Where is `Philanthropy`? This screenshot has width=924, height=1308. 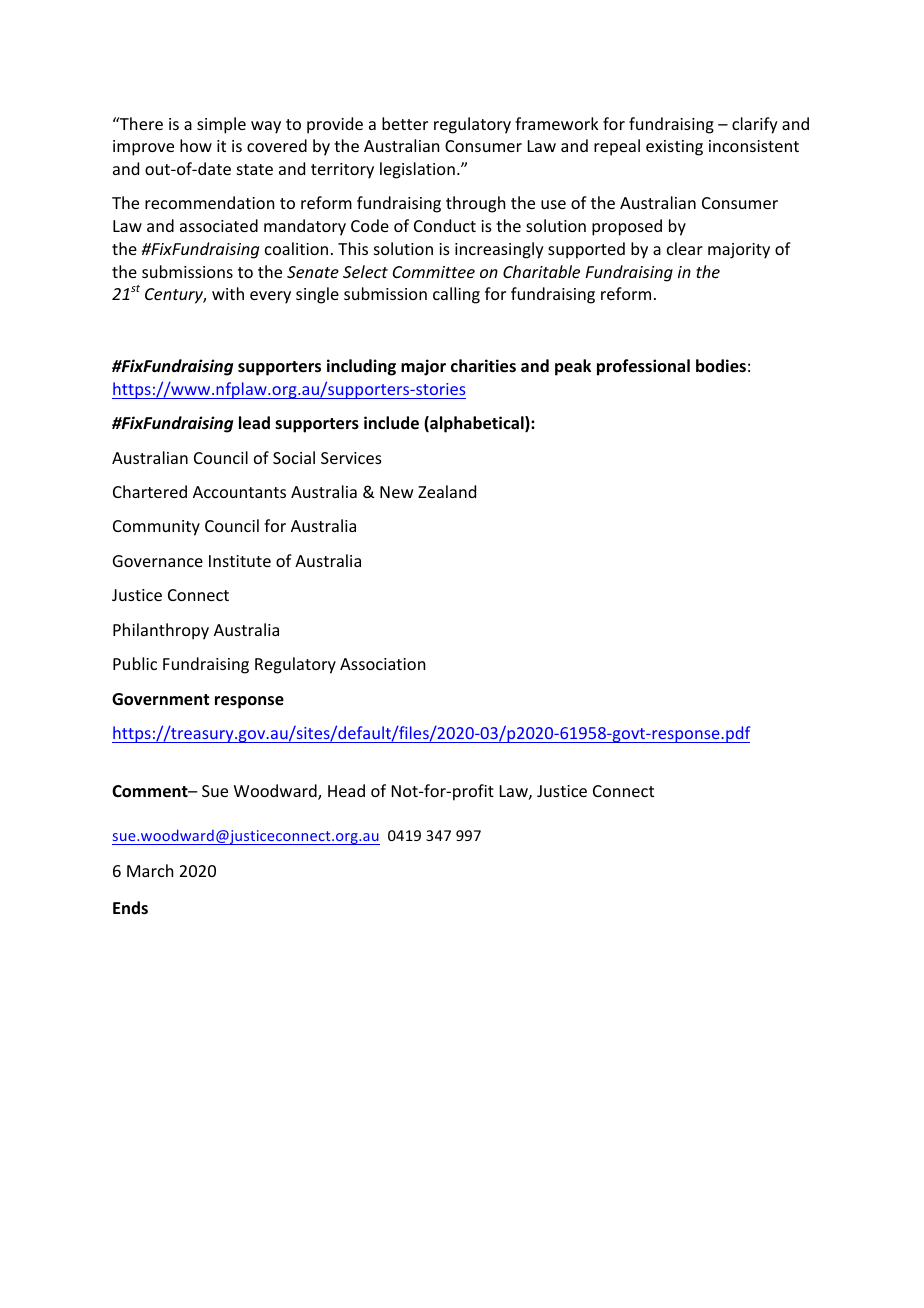
Philanthropy is located at coordinates (161, 631).
